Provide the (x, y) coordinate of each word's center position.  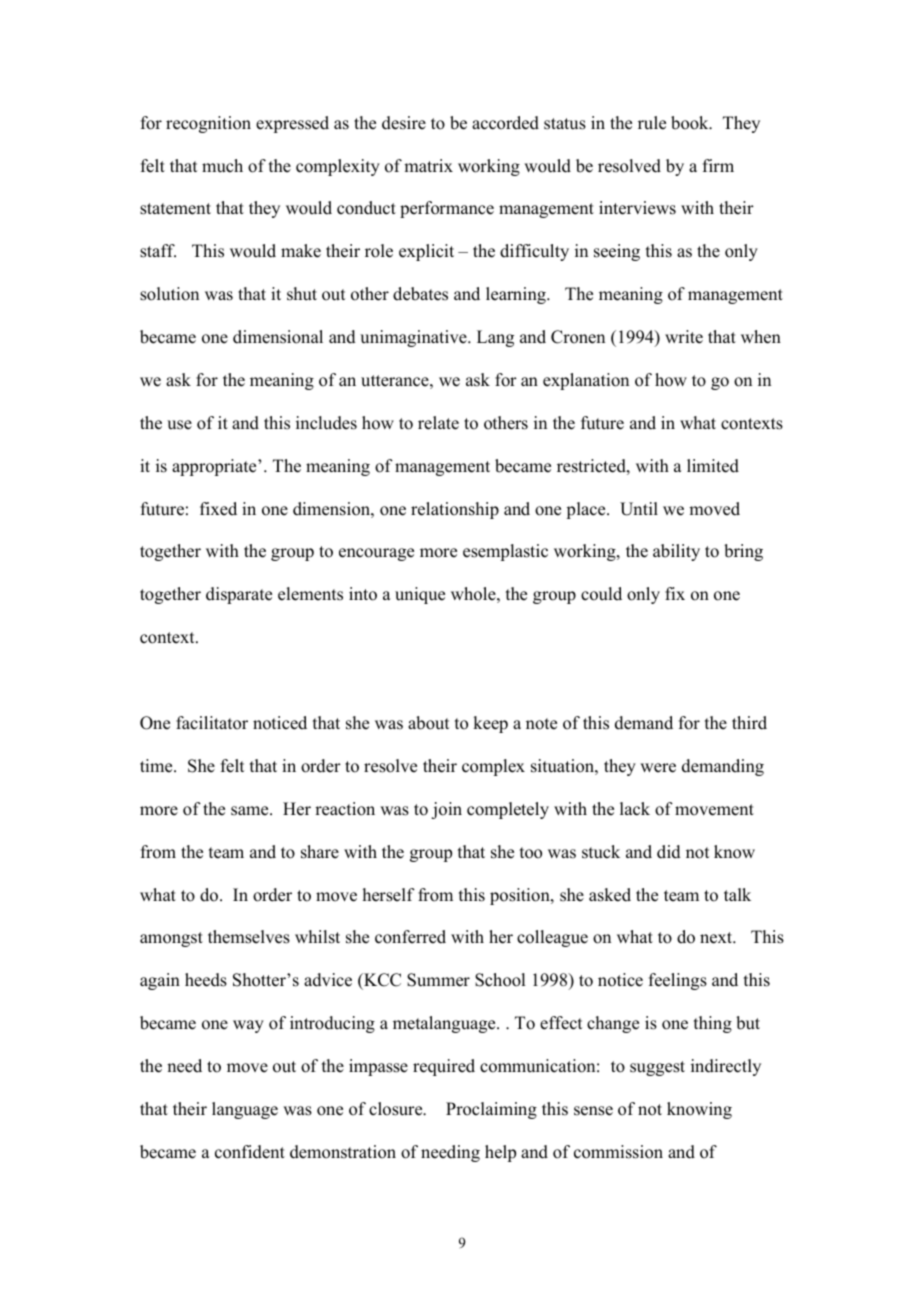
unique (420, 595)
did (669, 852)
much (222, 166)
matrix (428, 165)
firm (718, 165)
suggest (657, 1068)
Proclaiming (491, 1110)
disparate (239, 595)
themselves (249, 937)
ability (676, 552)
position (521, 896)
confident (250, 1152)
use (179, 425)
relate (438, 423)
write (684, 337)
